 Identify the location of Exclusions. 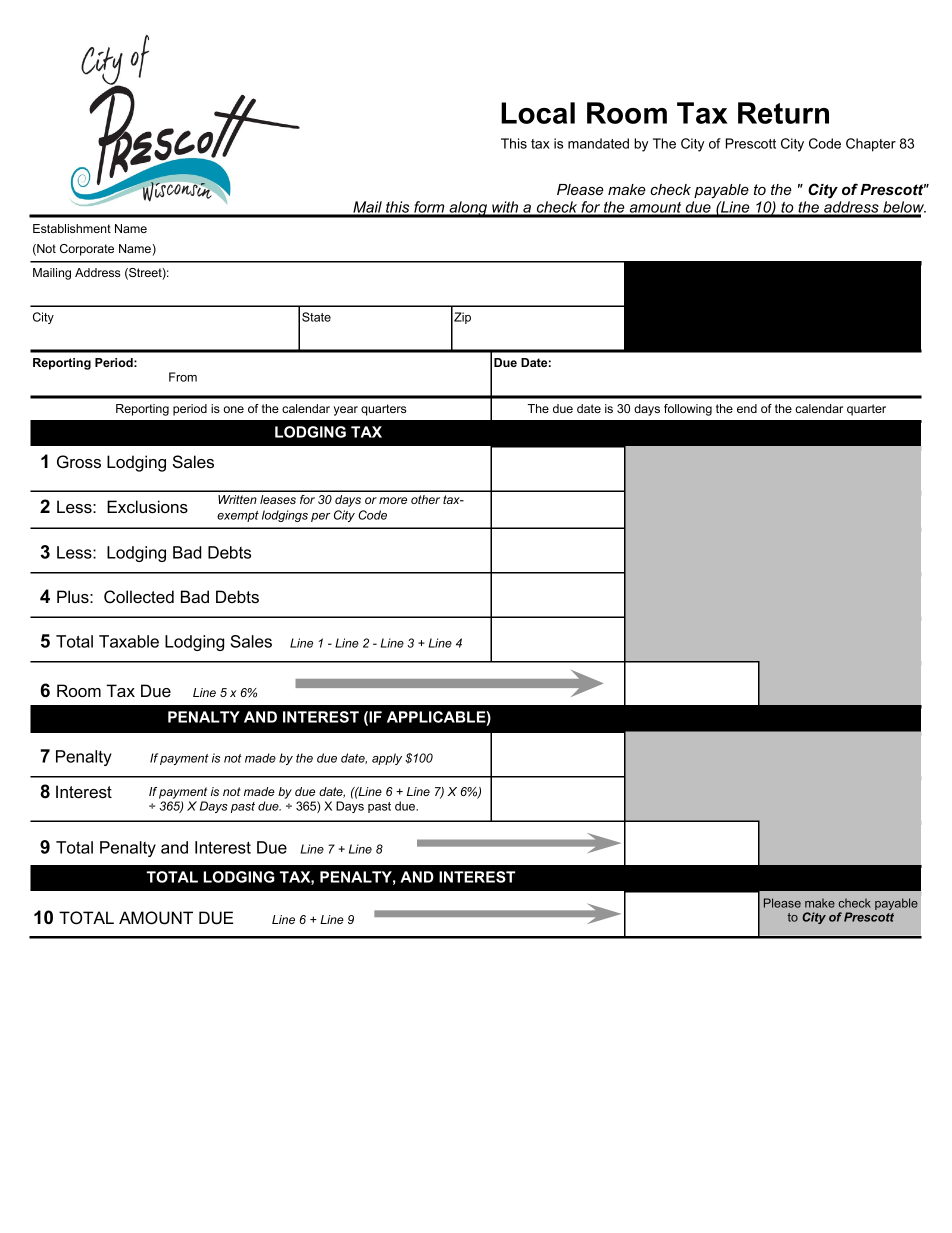
(147, 506).
